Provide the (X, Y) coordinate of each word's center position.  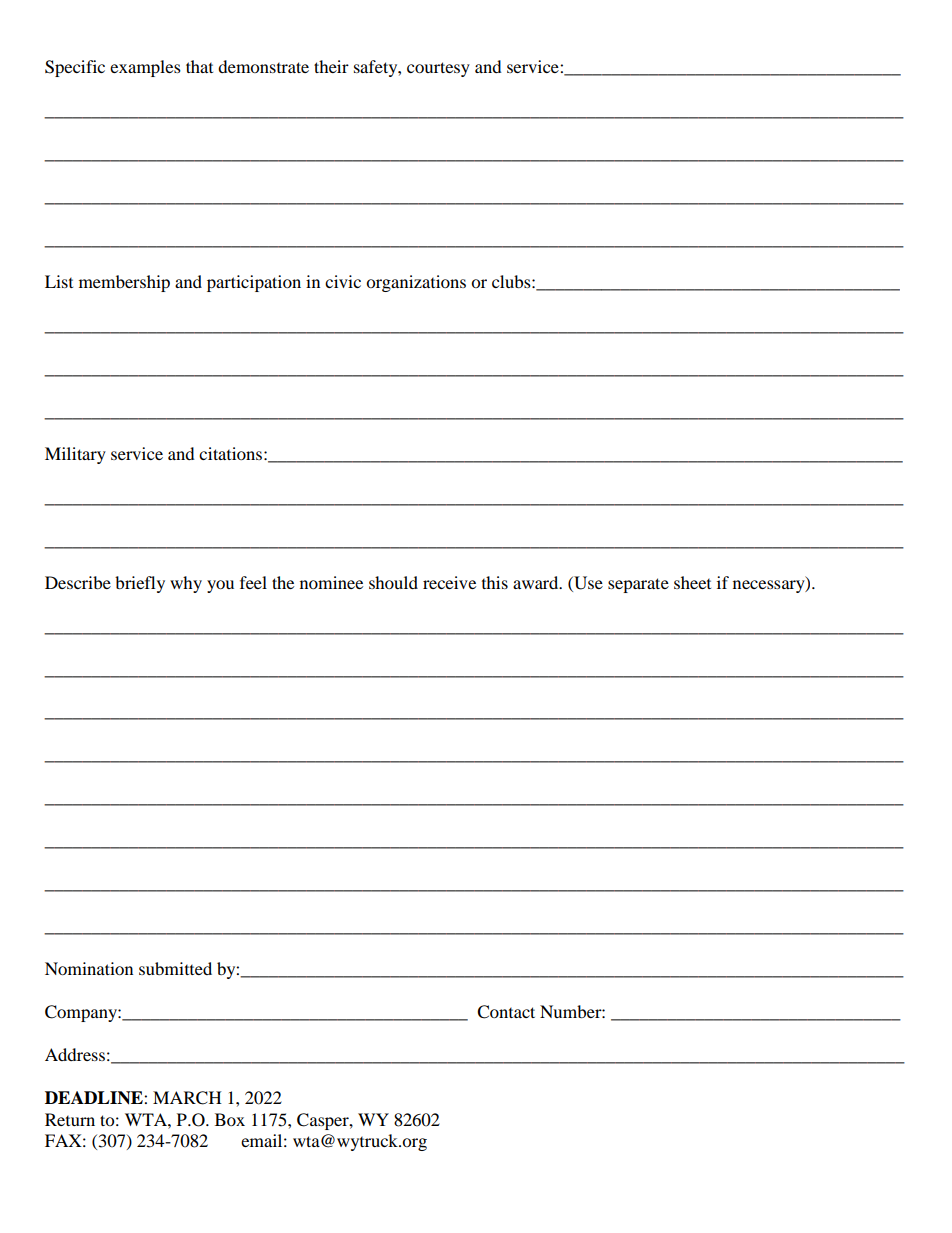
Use (587, 583)
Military (75, 455)
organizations (416, 283)
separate (638, 585)
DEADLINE (95, 1098)
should (393, 582)
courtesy (438, 69)
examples (145, 68)
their (331, 66)
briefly (140, 584)
